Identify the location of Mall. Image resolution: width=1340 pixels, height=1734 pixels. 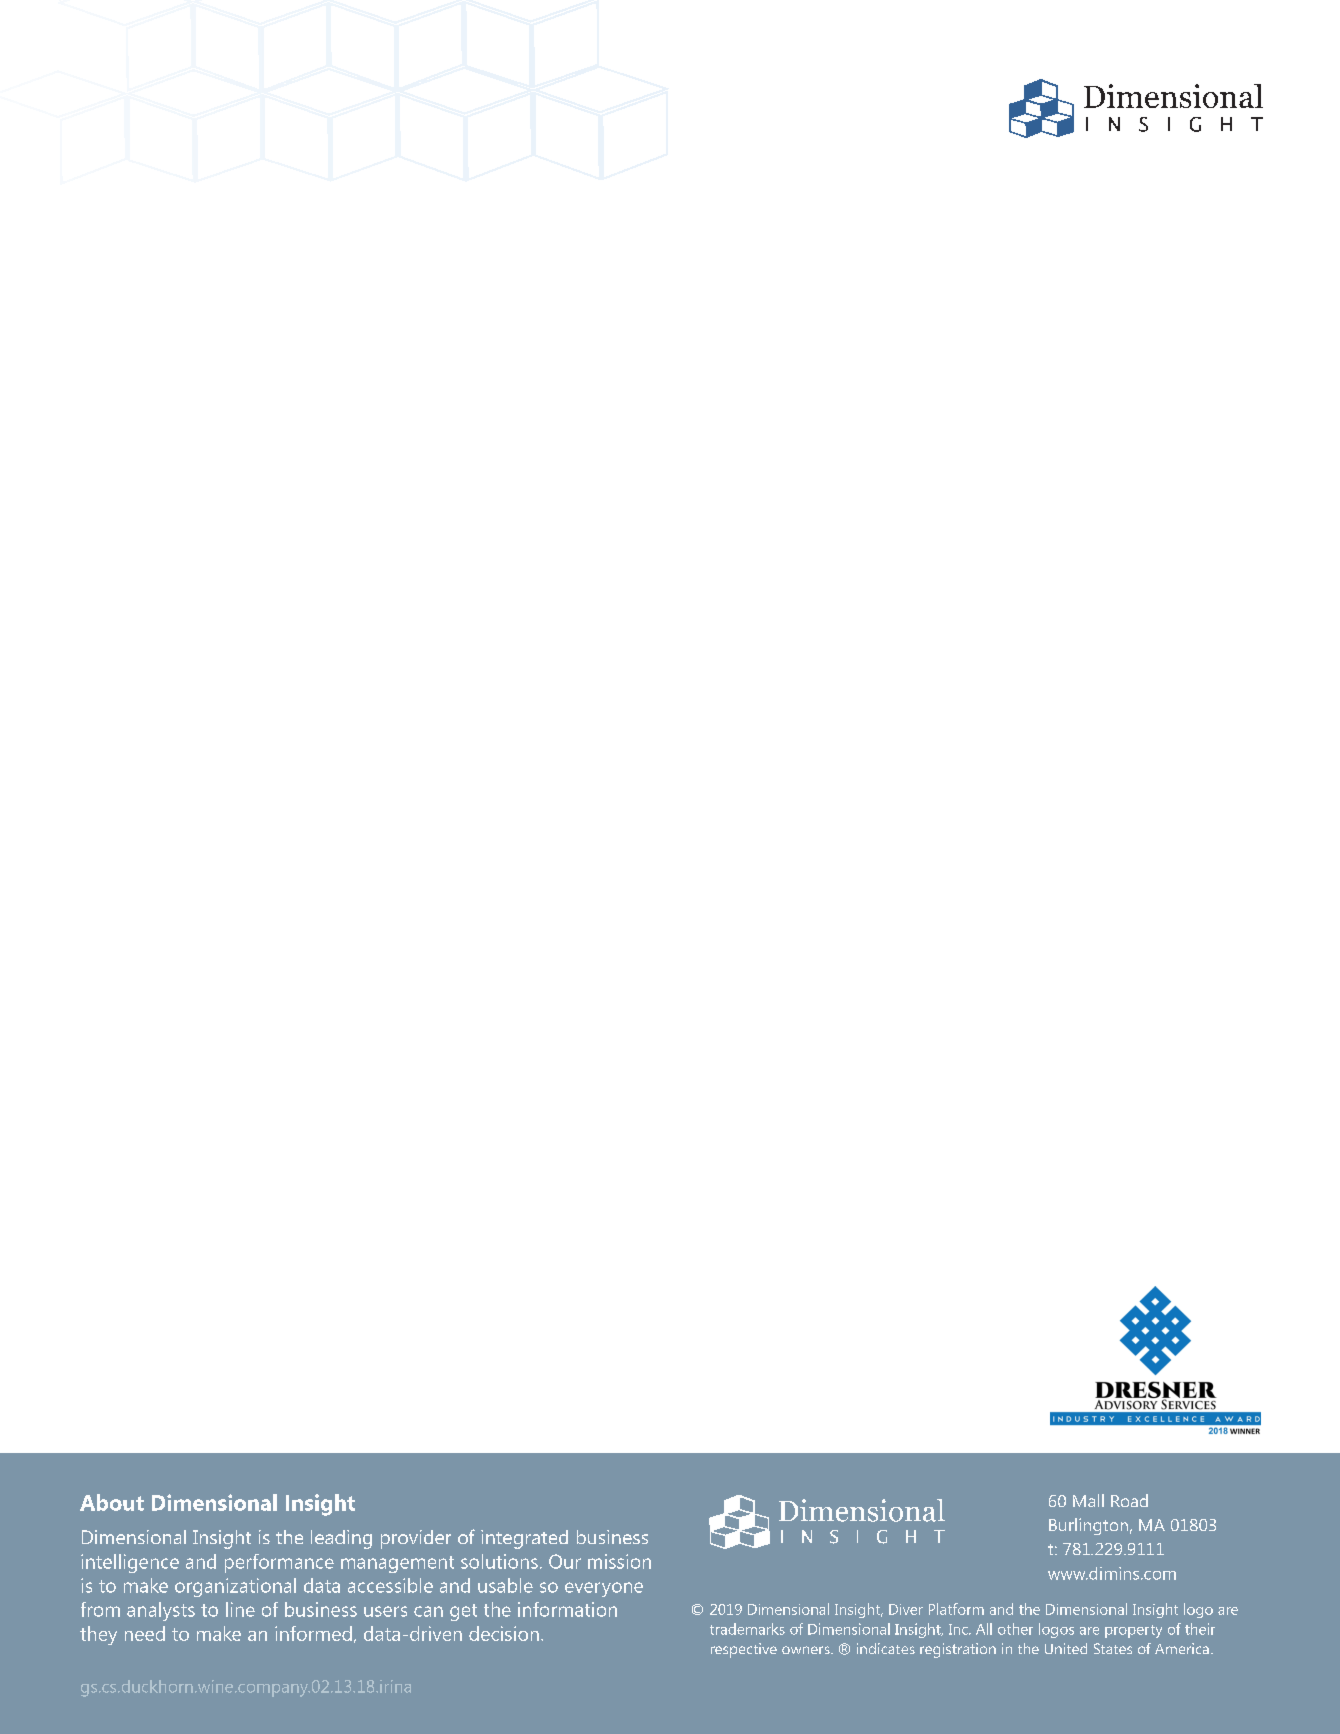
(1088, 1500).
